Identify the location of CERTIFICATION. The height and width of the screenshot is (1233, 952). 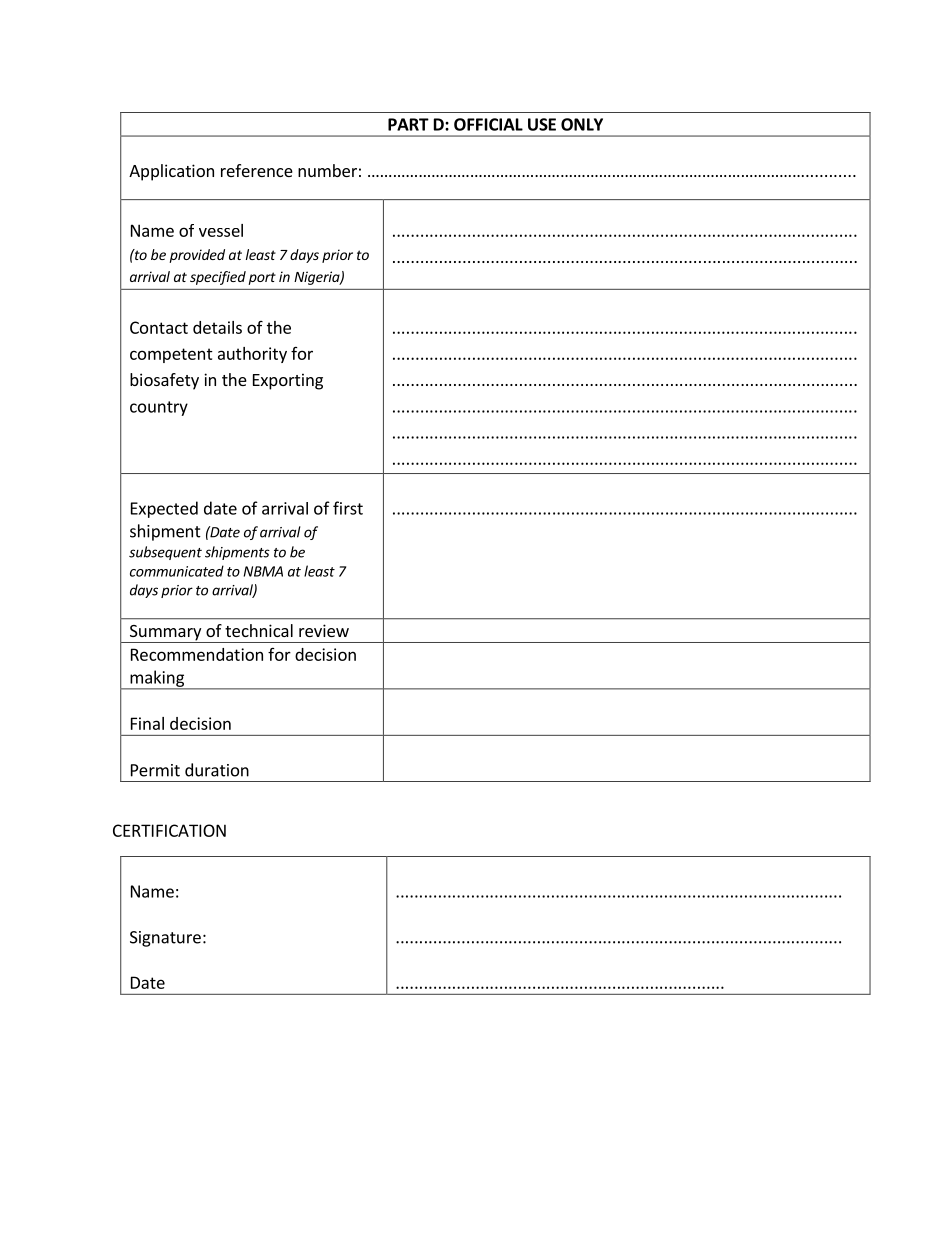
(169, 830).
